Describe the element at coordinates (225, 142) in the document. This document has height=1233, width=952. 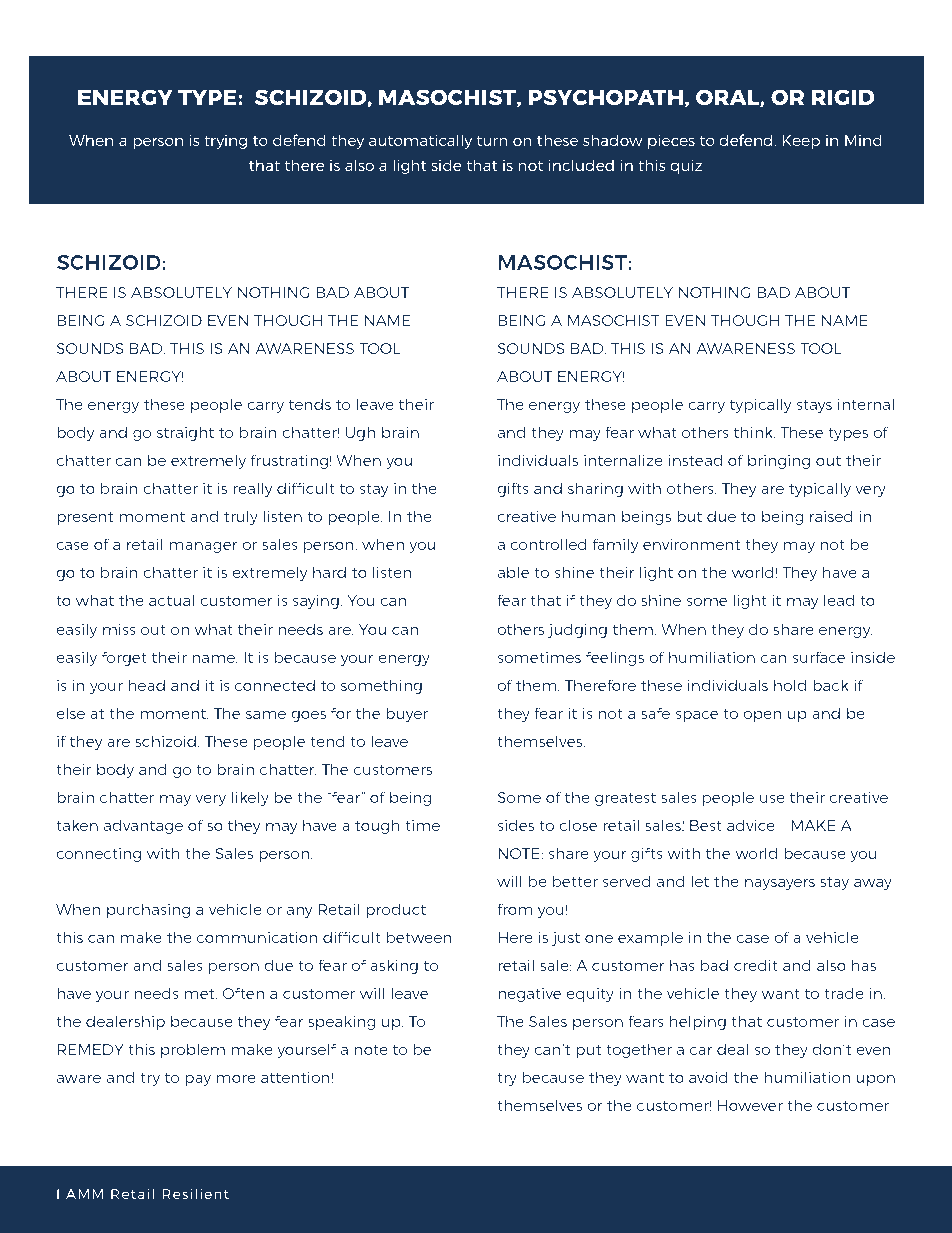
I see `trying` at that location.
